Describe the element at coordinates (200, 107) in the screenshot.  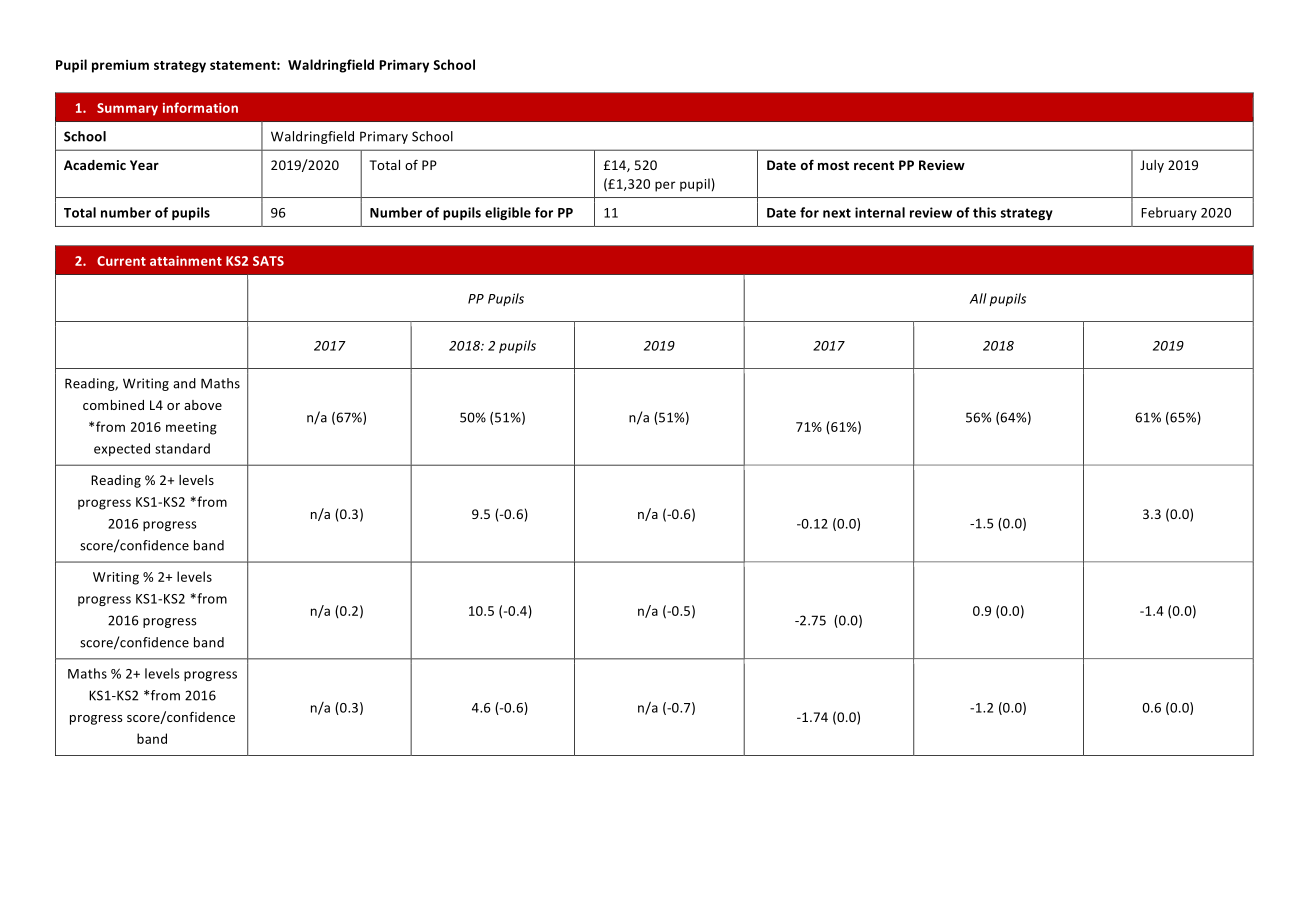
I see `information` at that location.
